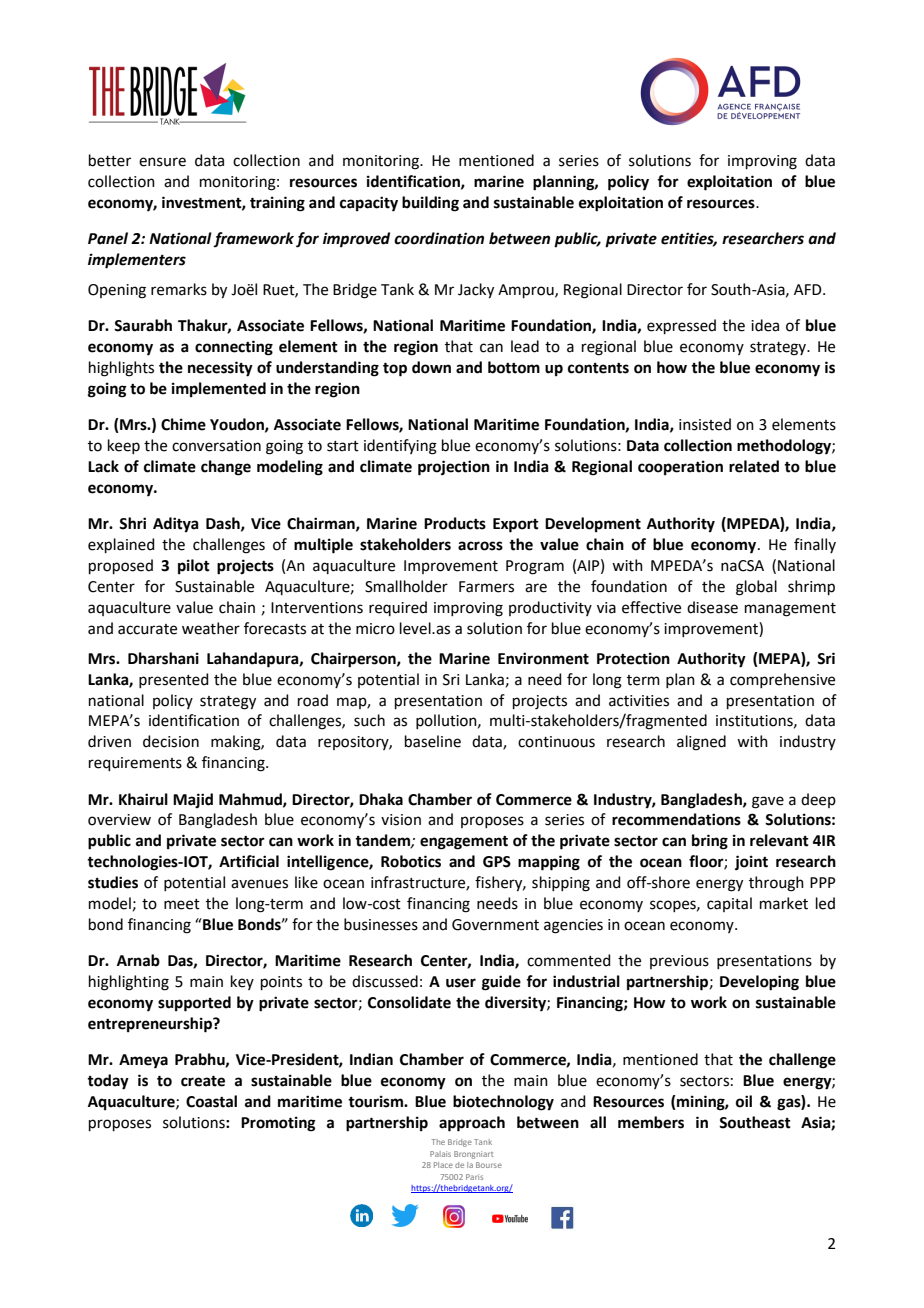 The image size is (924, 1308). What do you see at coordinates (455, 523) in the document?
I see `Products` at bounding box center [455, 523].
